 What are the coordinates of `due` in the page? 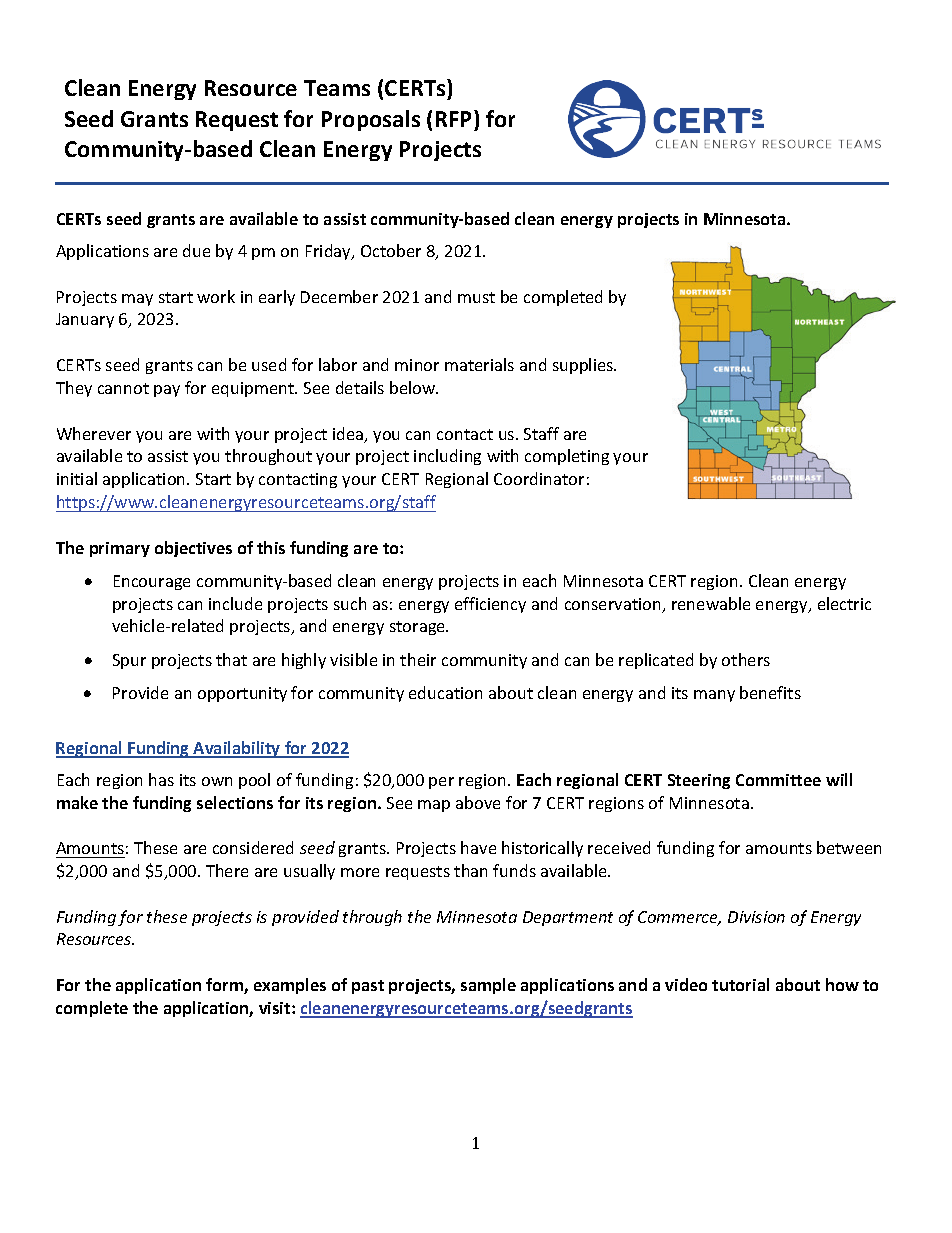 It's located at (196, 250).
